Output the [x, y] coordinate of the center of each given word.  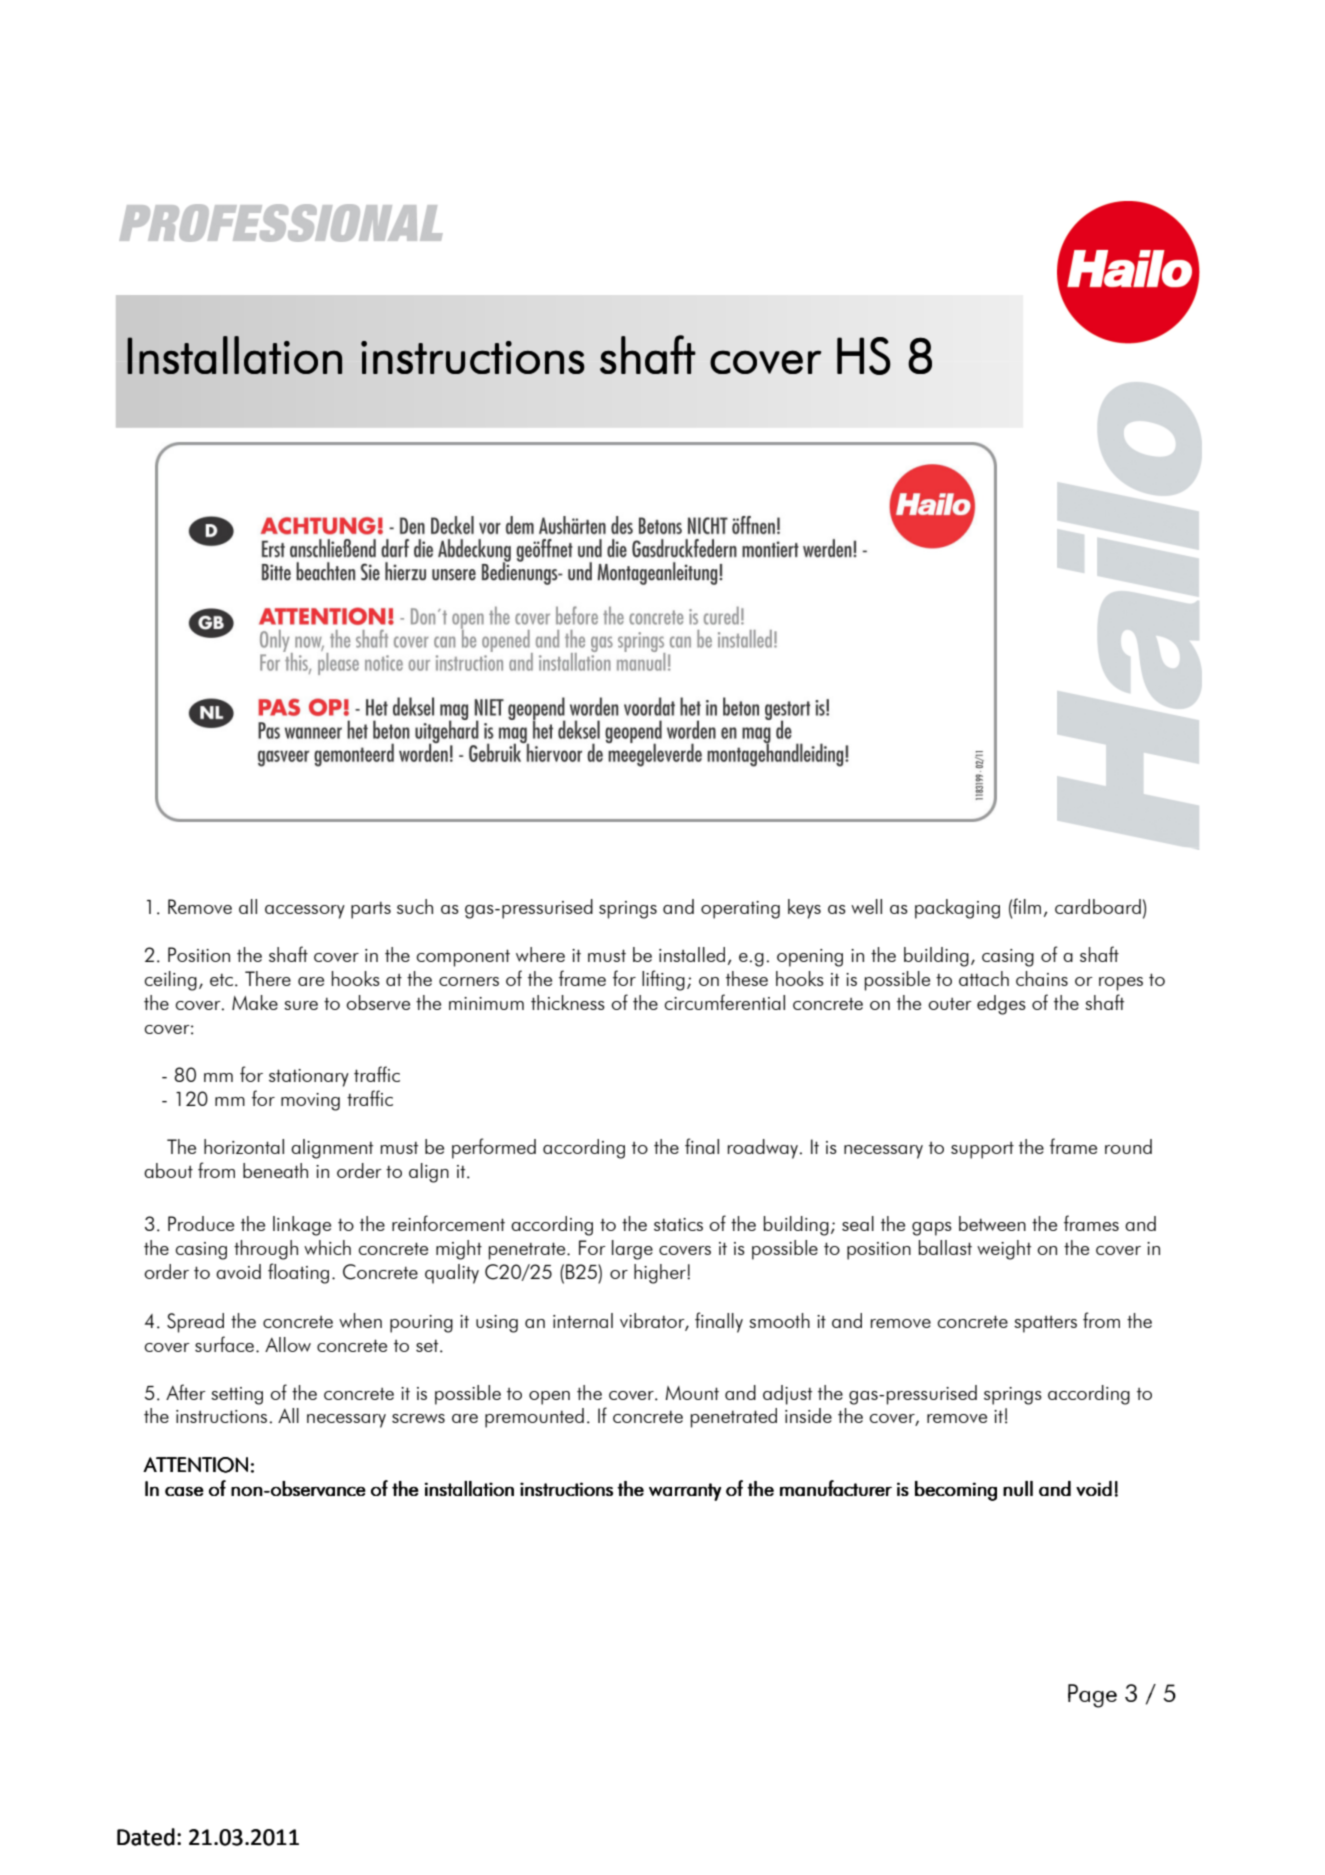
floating [298, 1273]
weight [1004, 1250]
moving [310, 1102]
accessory [305, 912]
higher [661, 1274]
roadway [763, 1149]
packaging [957, 909]
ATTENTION [195, 1465]
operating [740, 910]
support [982, 1150]
